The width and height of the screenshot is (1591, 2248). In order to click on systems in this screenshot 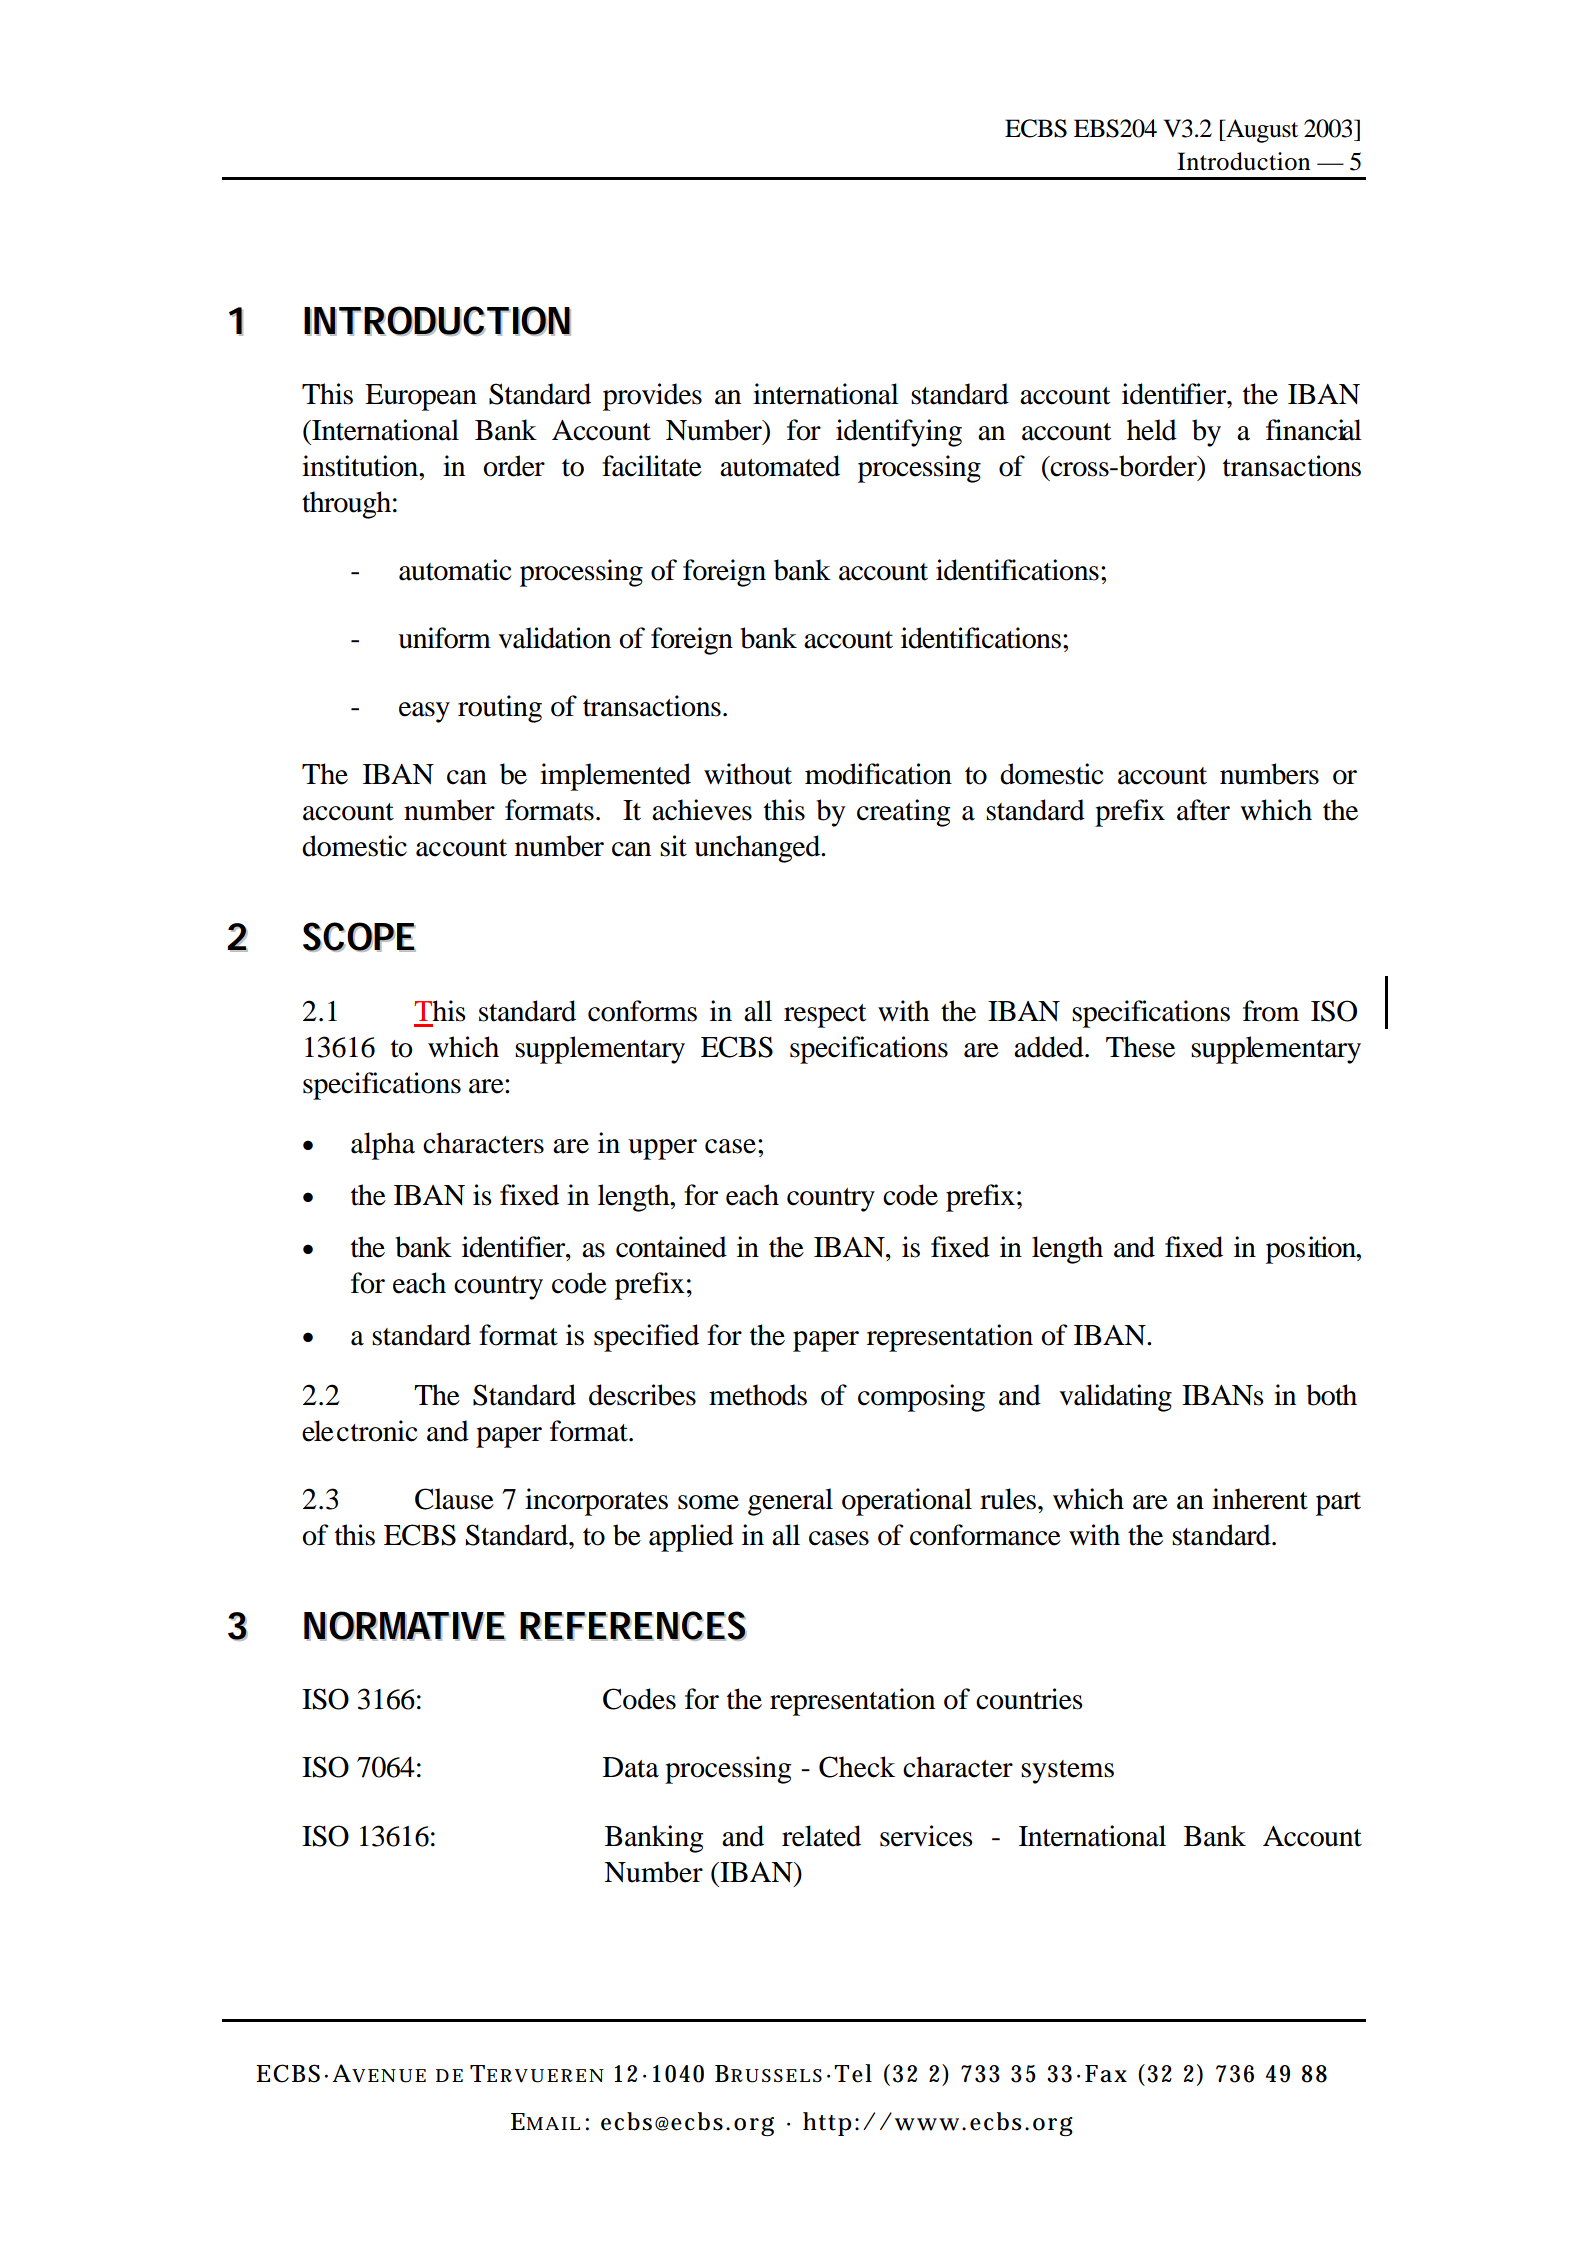, I will do `click(1067, 1772)`.
